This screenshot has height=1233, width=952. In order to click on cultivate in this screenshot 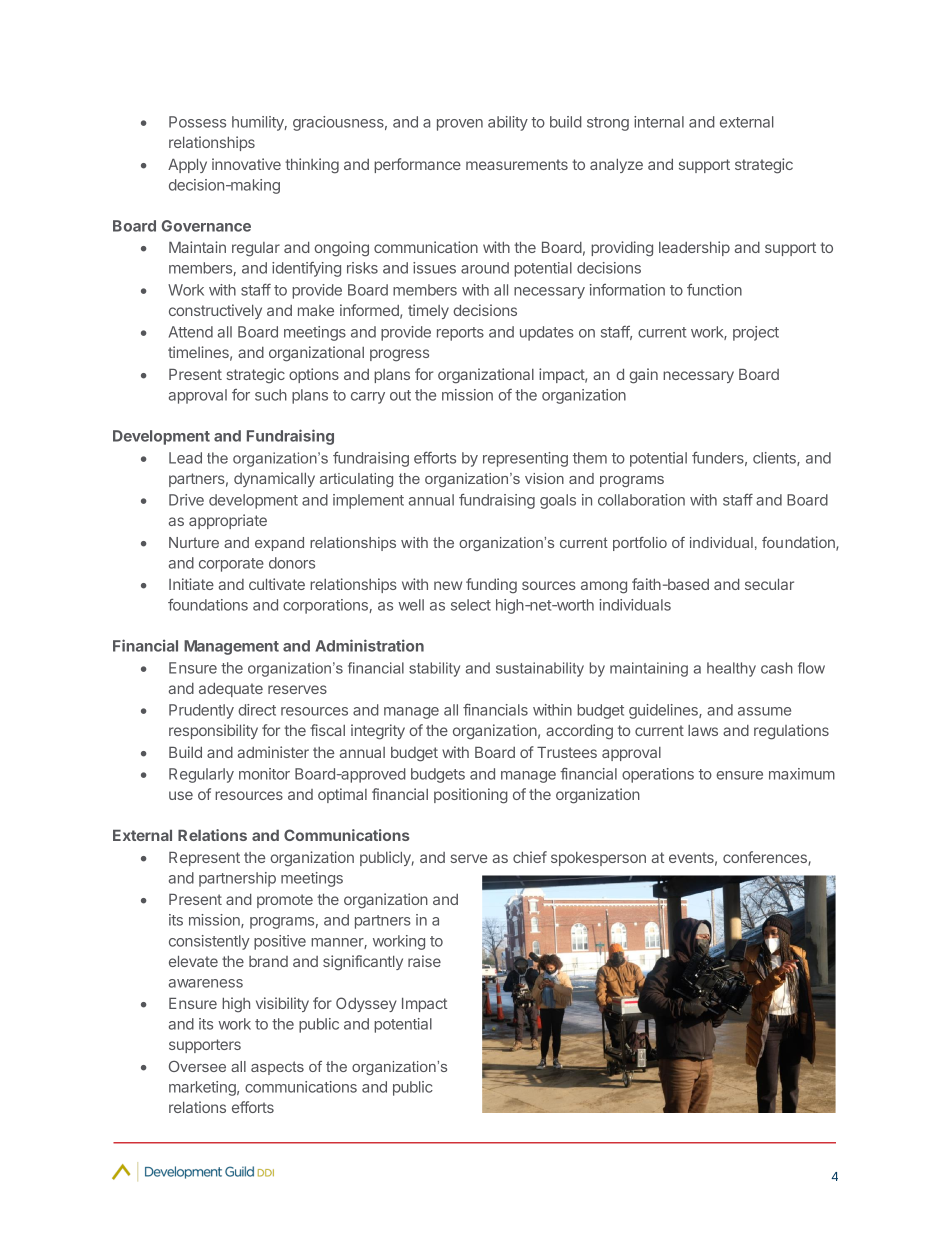, I will do `click(277, 584)`.
